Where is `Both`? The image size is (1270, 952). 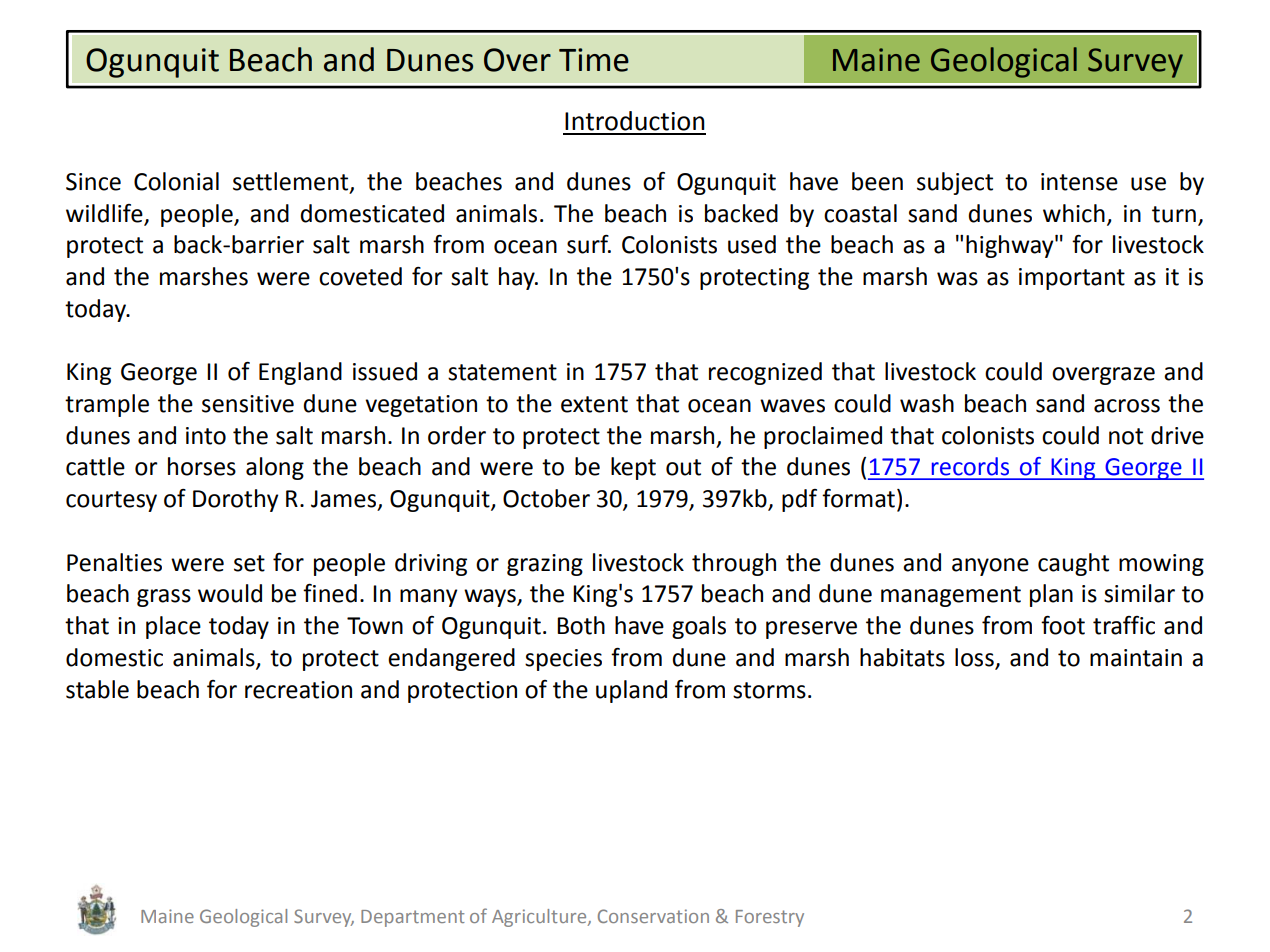 Both is located at coordinates (581, 625).
